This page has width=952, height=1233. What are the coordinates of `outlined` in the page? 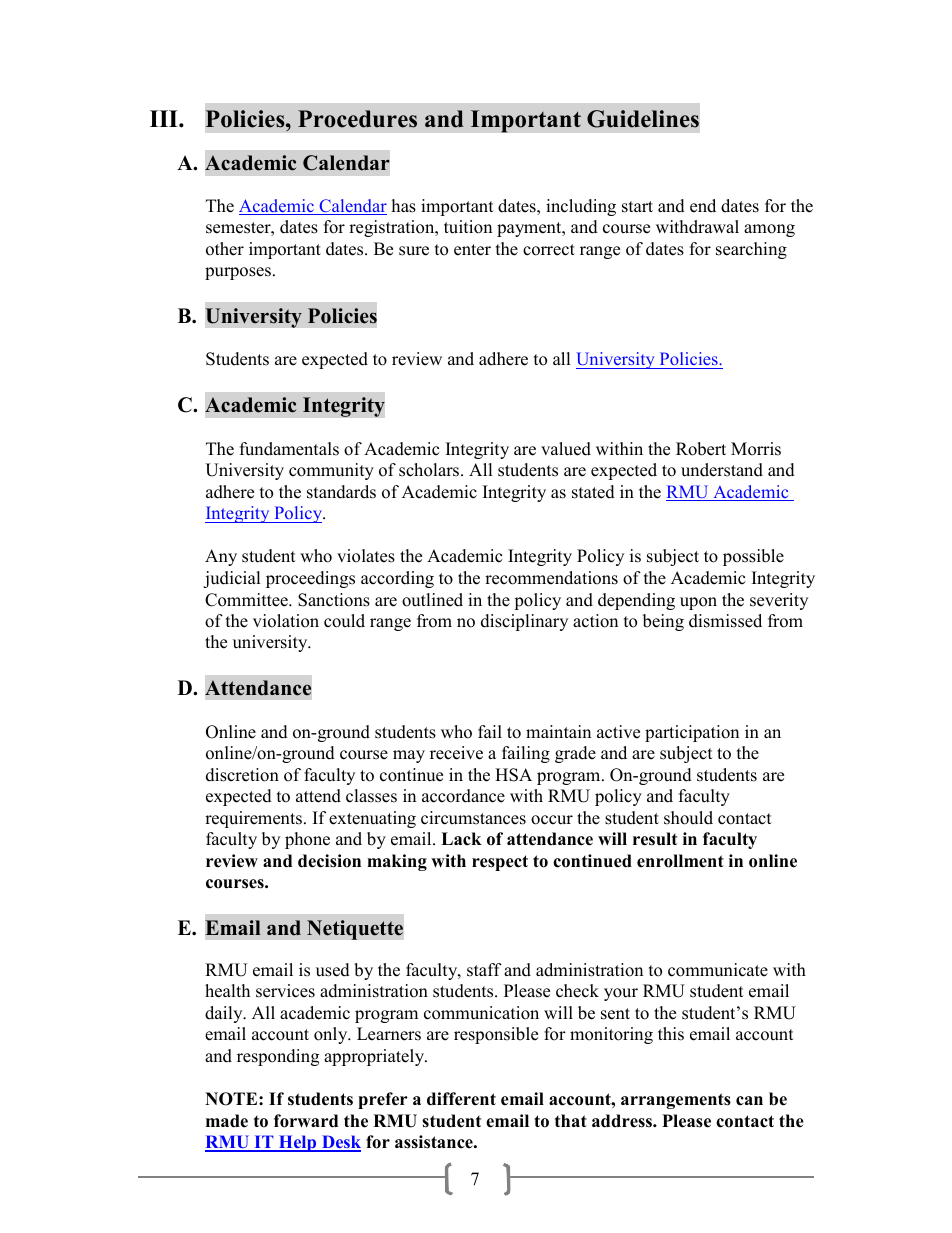 It's located at (432, 600).
